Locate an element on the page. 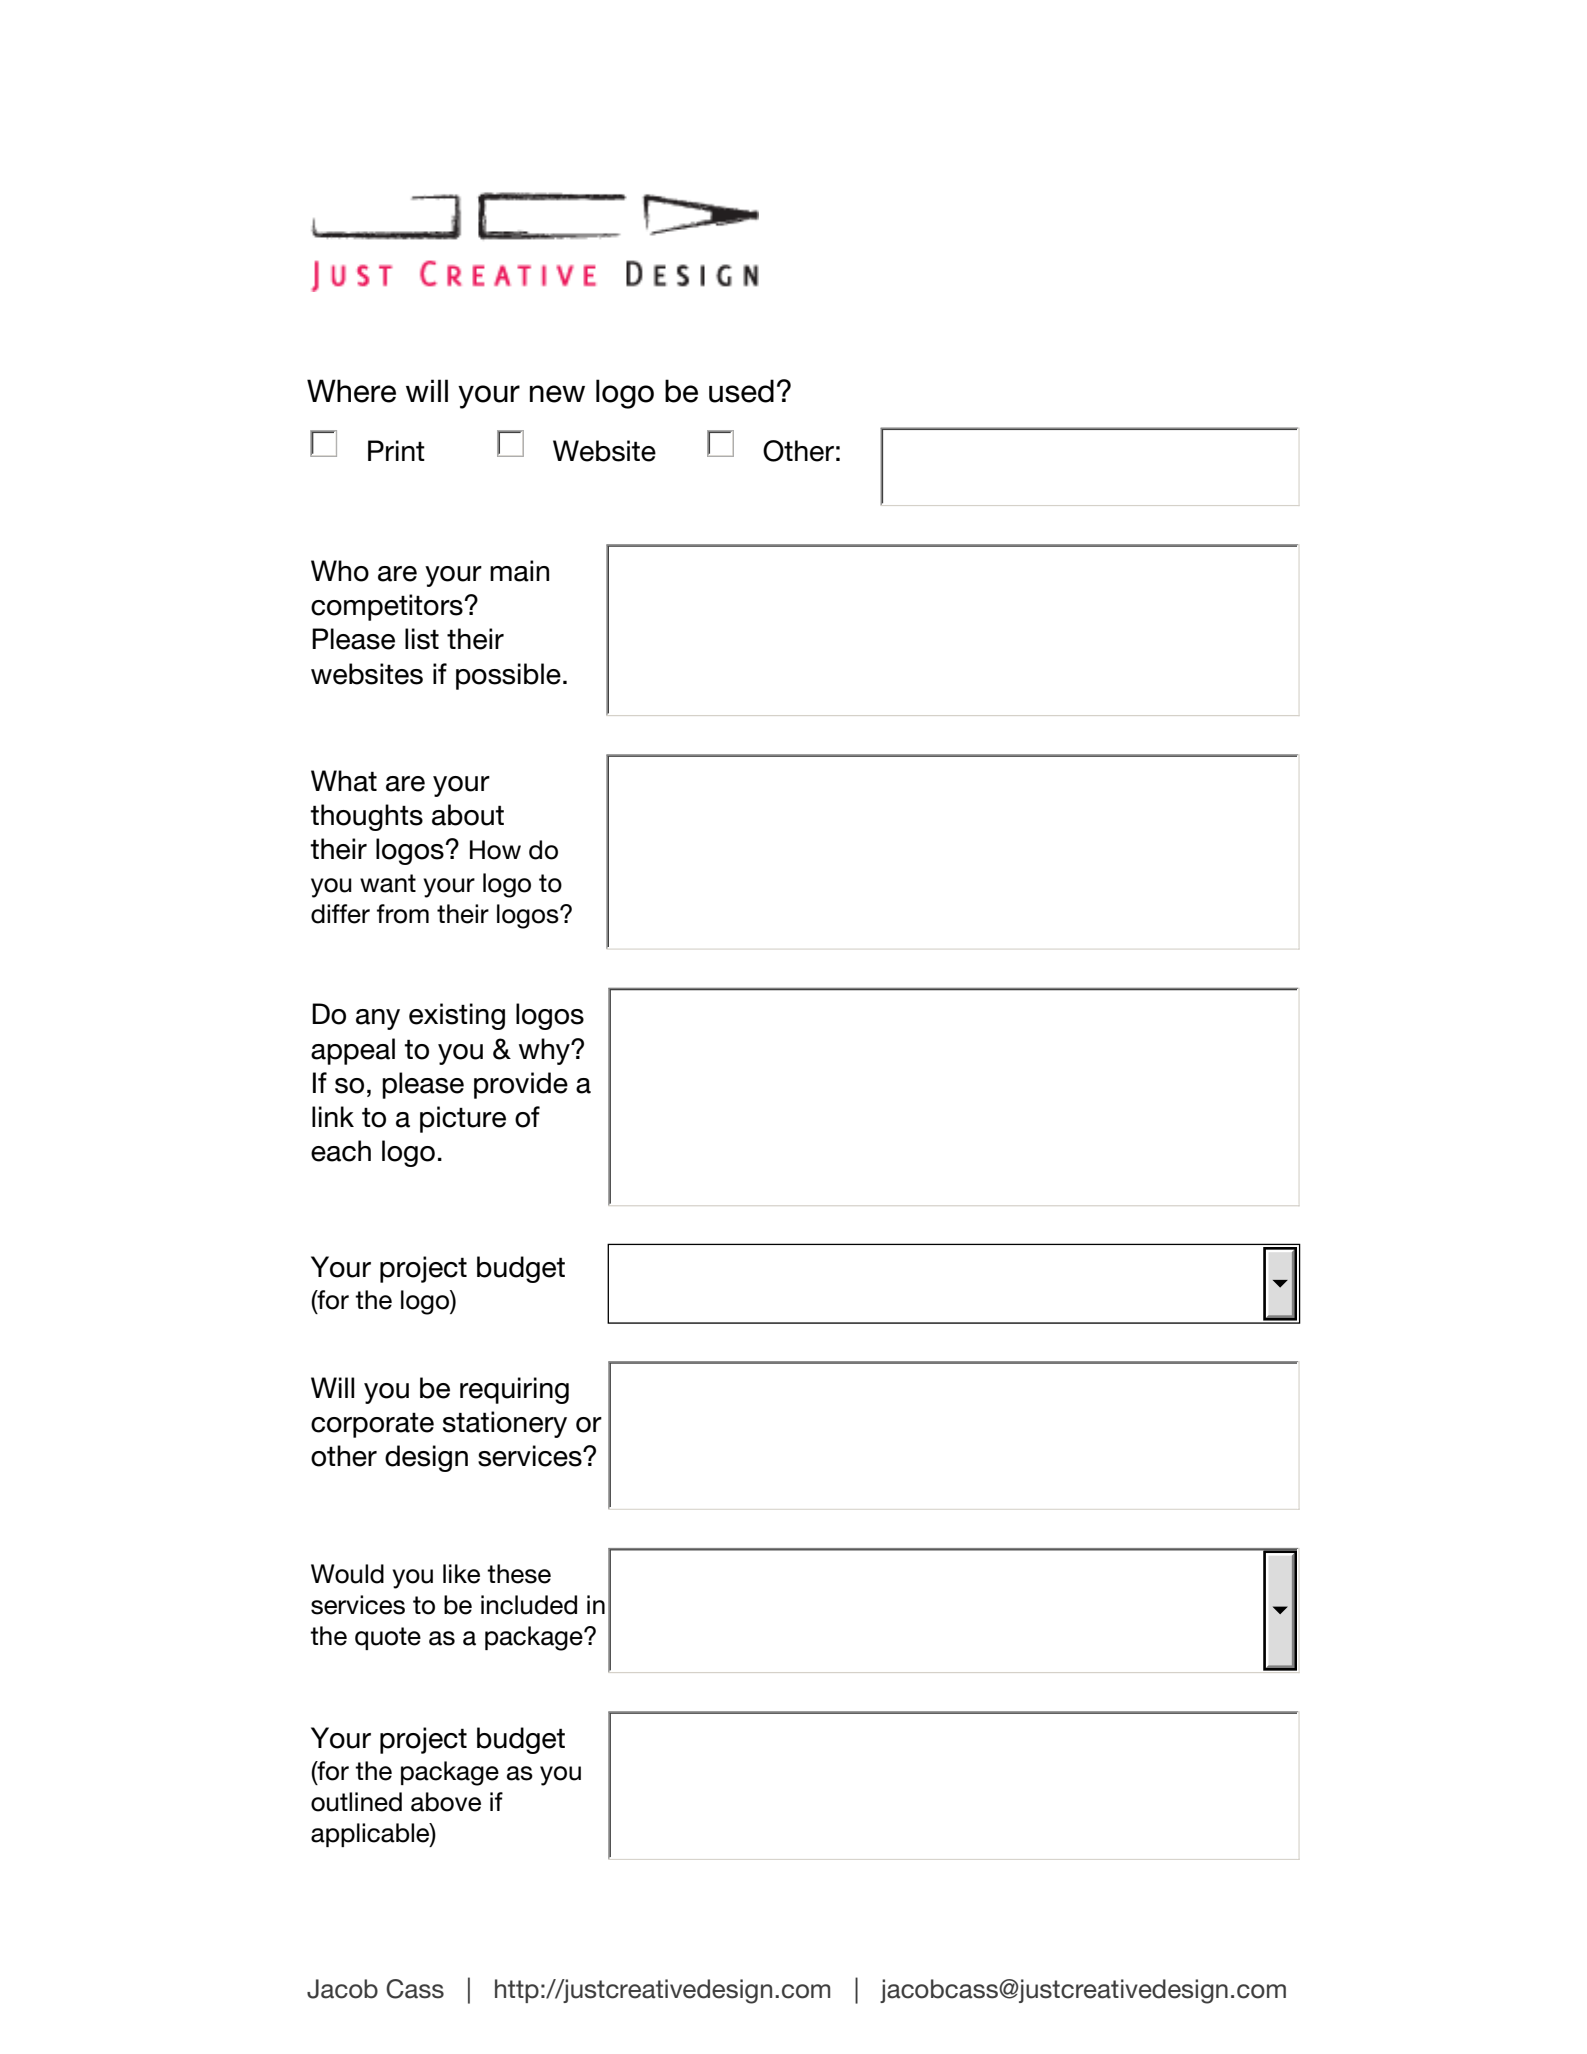  thoughts is located at coordinates (366, 817).
